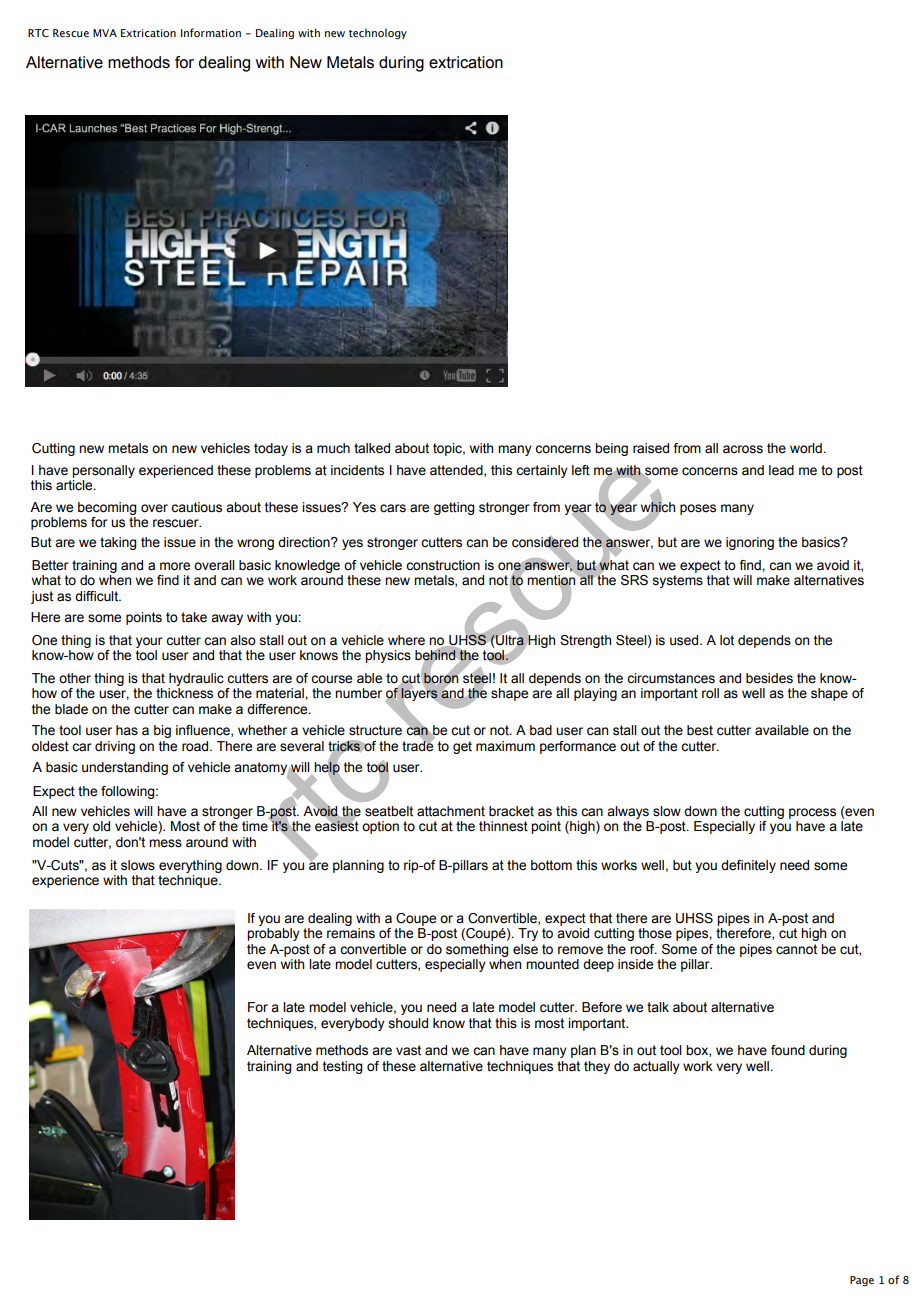 The image size is (924, 1308). Describe the element at coordinates (807, 448) in the screenshot. I see `world` at that location.
